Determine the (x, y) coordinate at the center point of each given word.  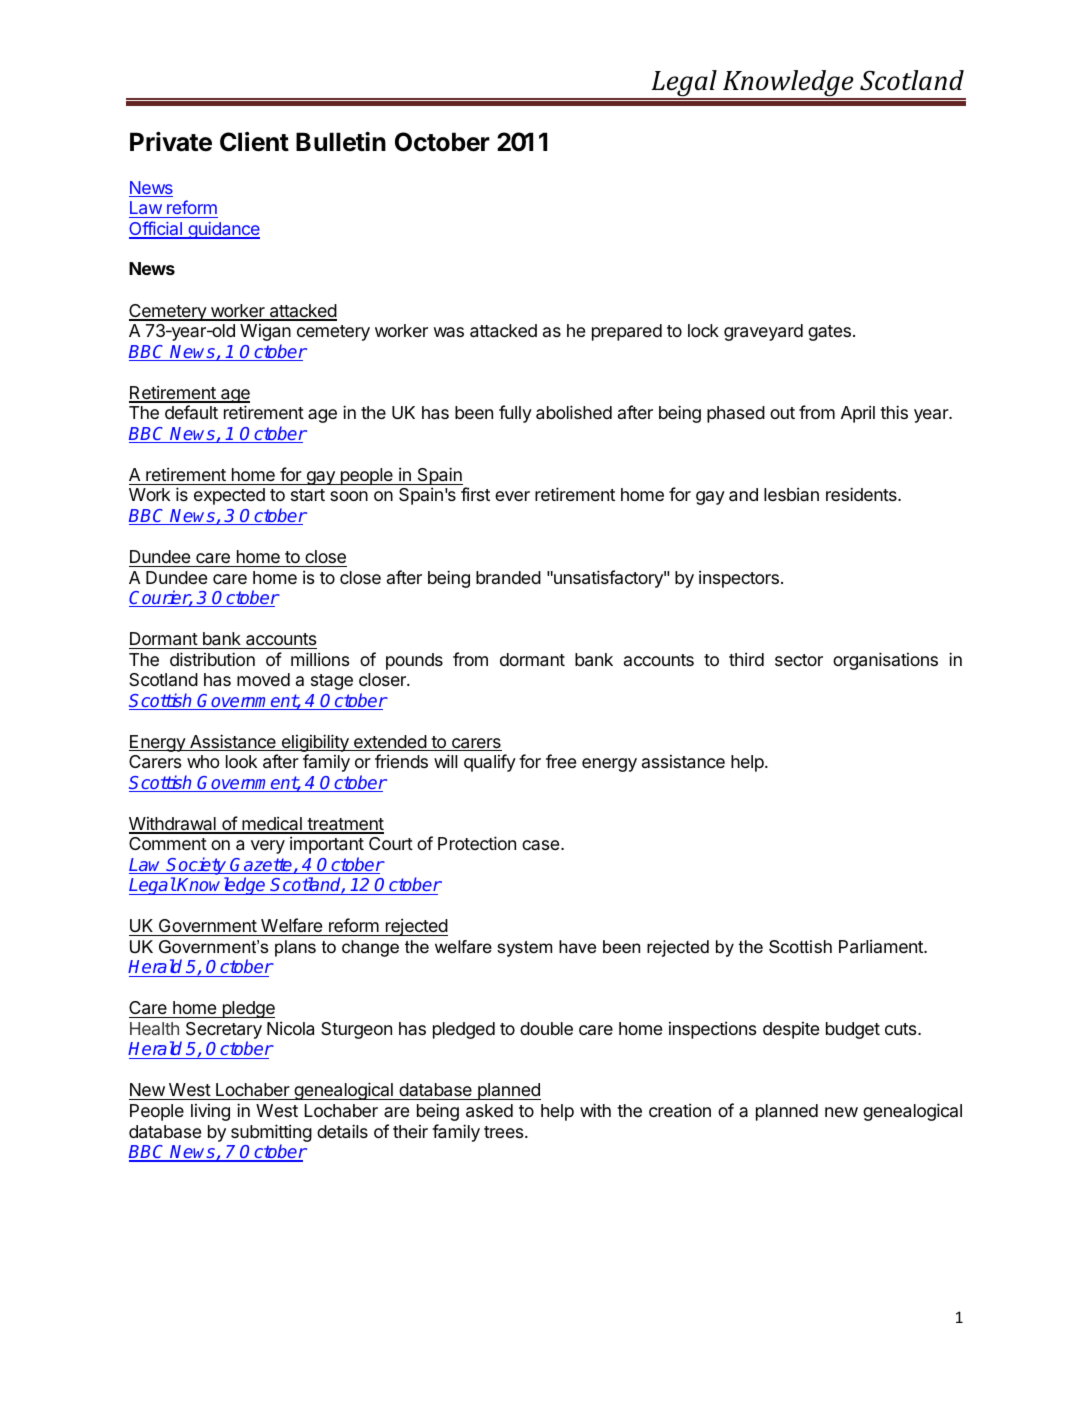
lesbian (791, 494)
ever (512, 496)
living (210, 1112)
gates (829, 333)
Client (254, 142)
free (561, 761)
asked (489, 1111)
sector (799, 660)
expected (229, 496)
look (241, 761)
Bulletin (341, 142)
